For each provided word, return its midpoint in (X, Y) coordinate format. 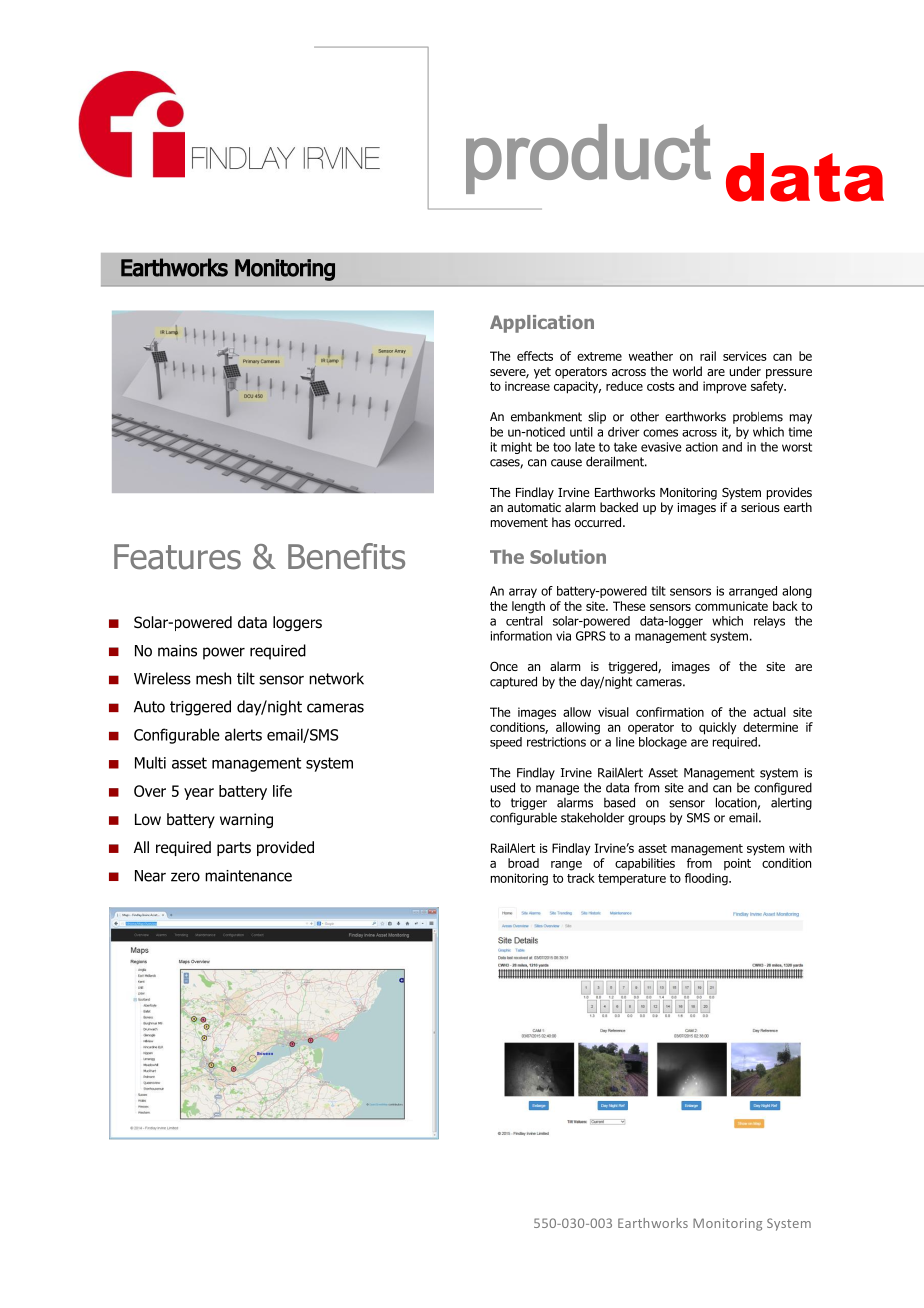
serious (760, 507)
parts (234, 849)
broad (523, 863)
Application (542, 324)
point (737, 864)
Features (177, 557)
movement (519, 522)
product (588, 159)
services (745, 356)
